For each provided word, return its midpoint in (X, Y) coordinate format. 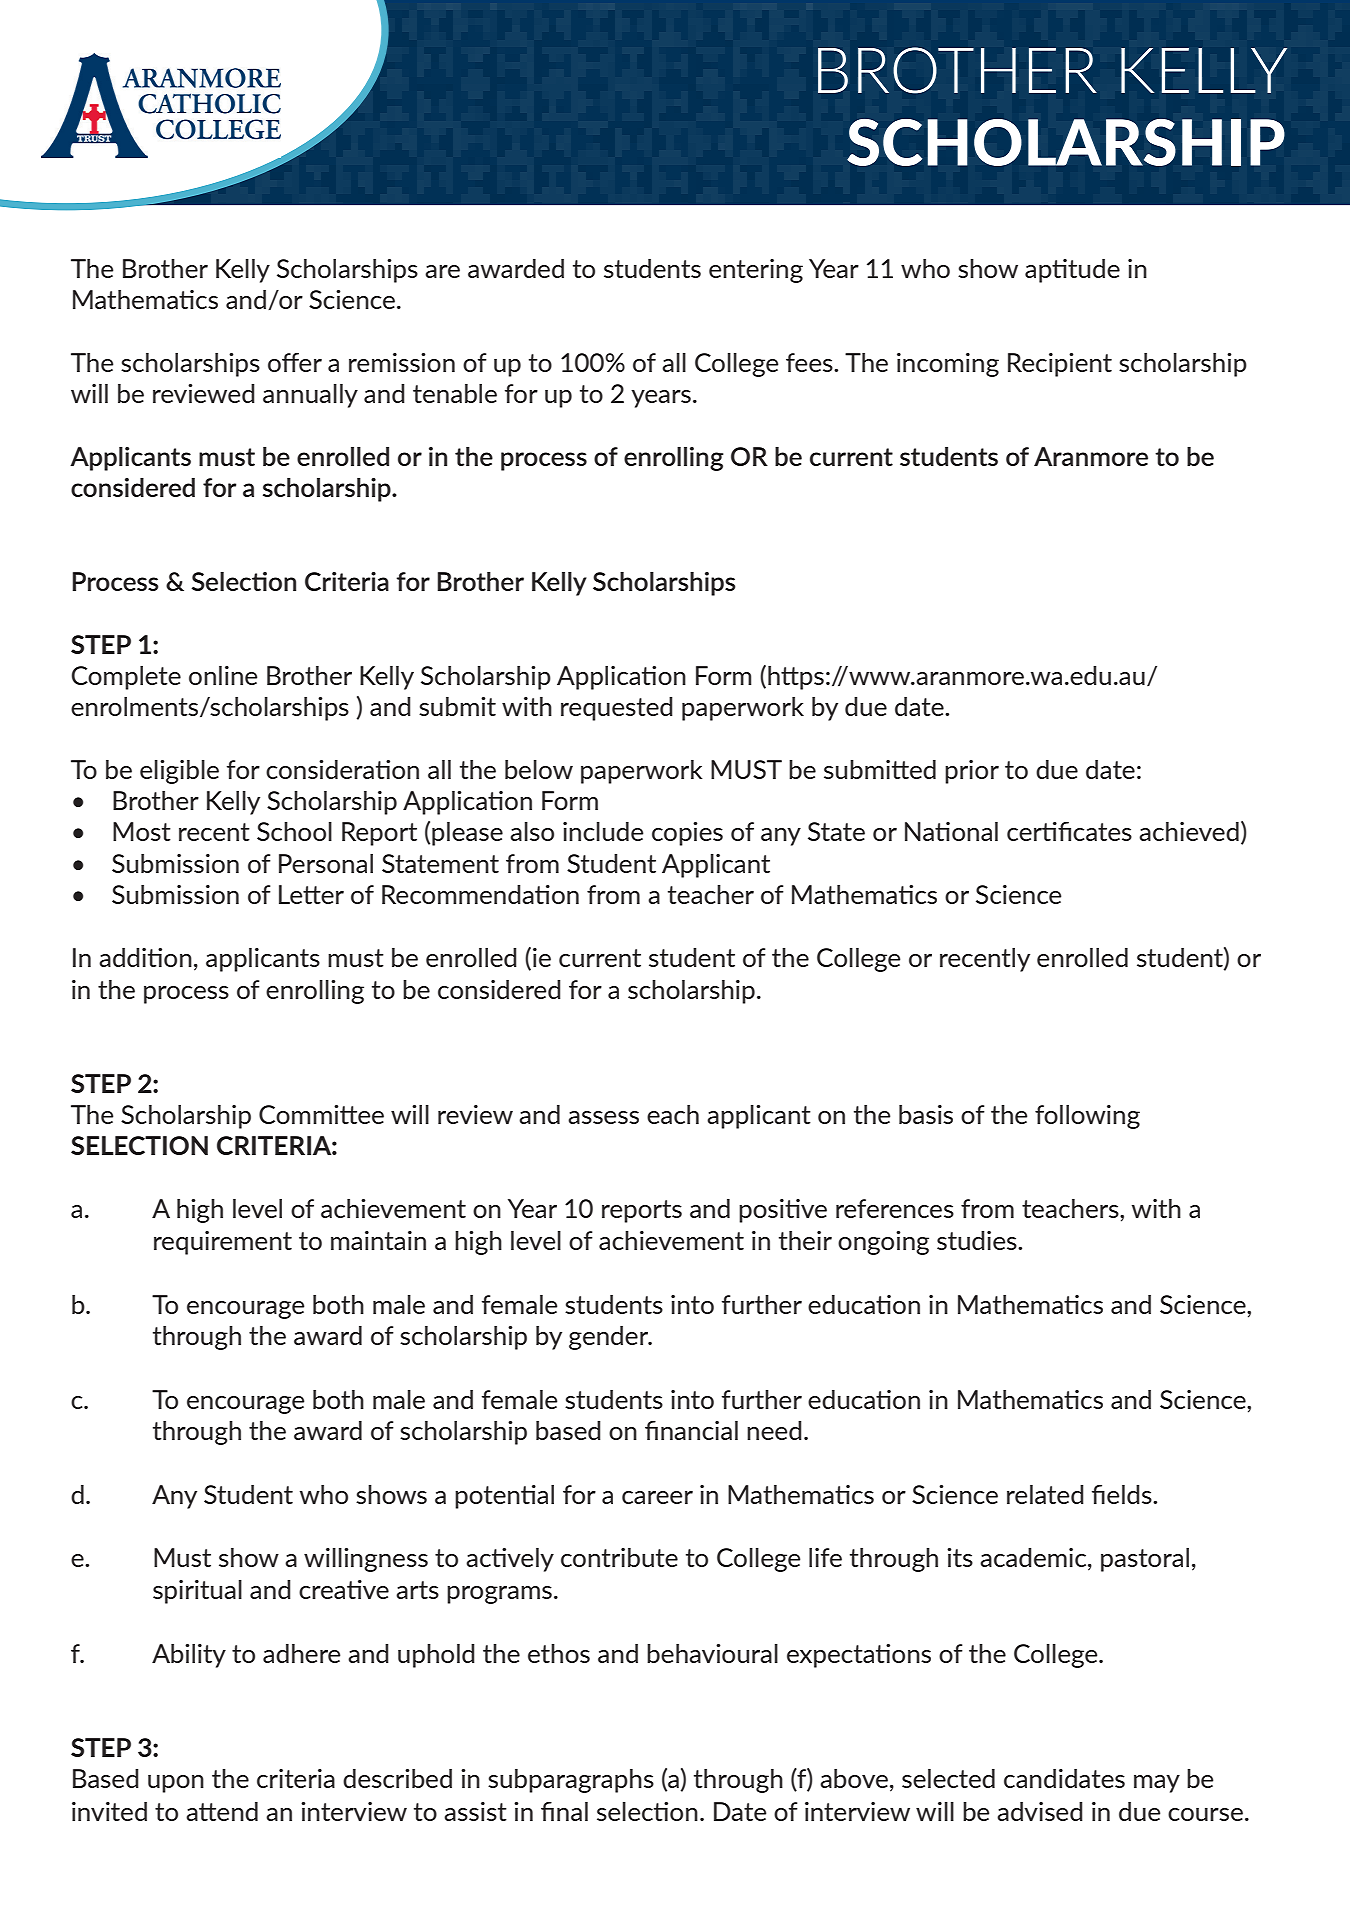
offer (295, 362)
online (223, 675)
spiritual (197, 1592)
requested (617, 709)
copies (687, 834)
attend (222, 1811)
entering (756, 271)
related (1045, 1494)
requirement (223, 1243)
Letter (311, 894)
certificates (1069, 831)
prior (972, 772)
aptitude (1072, 271)
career (657, 1497)
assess (603, 1117)
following (1087, 1117)
